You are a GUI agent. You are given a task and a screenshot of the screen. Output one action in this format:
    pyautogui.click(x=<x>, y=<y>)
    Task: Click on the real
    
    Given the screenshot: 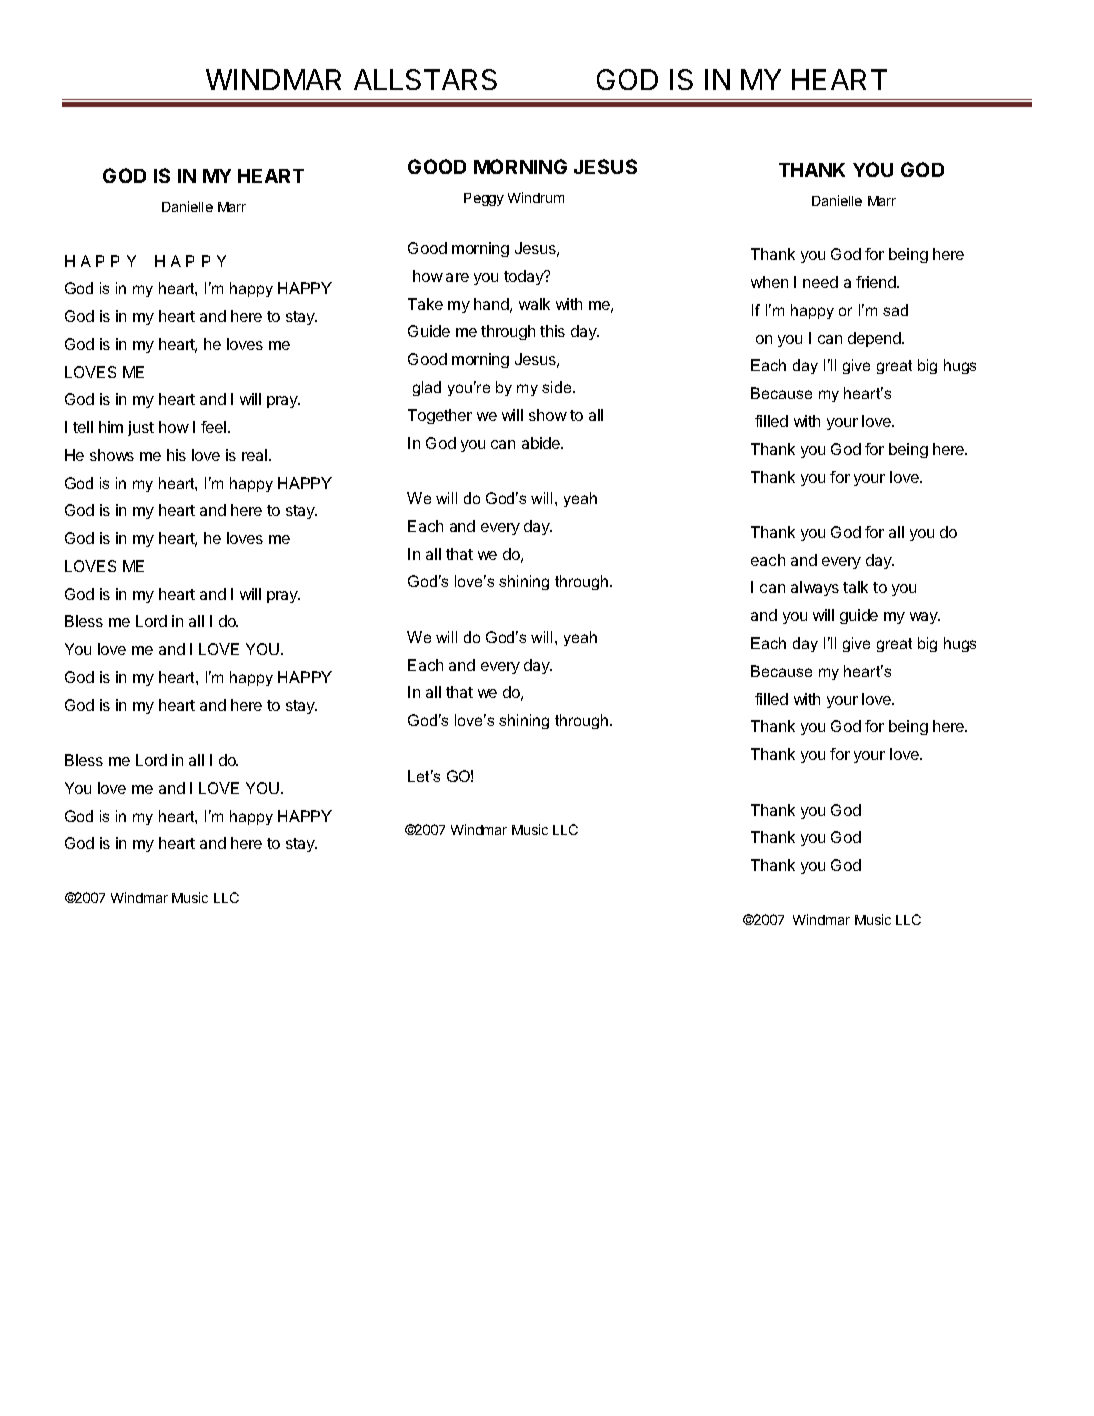 What is the action you would take?
    pyautogui.click(x=254, y=455)
